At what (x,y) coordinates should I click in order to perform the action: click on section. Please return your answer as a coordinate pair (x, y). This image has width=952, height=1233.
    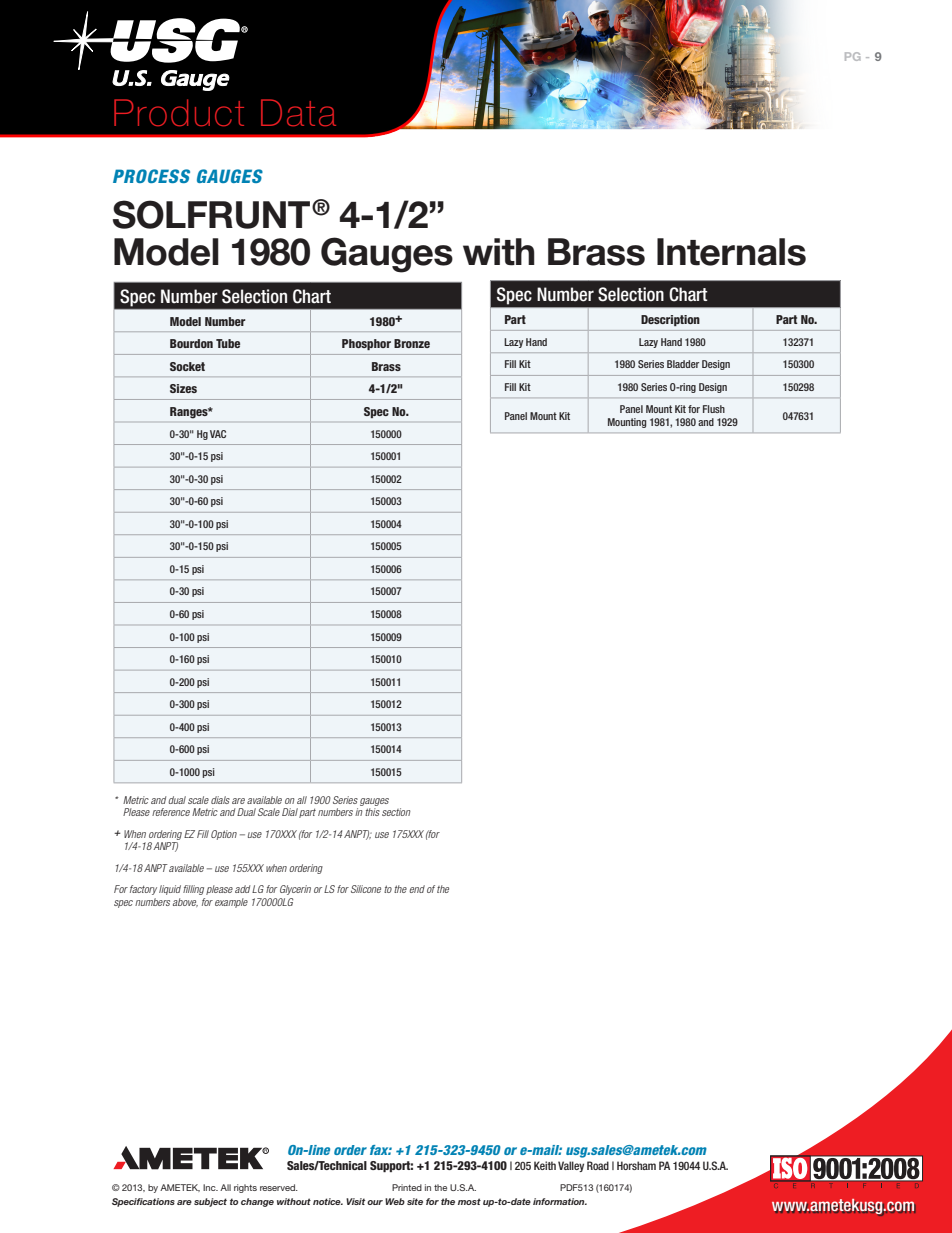
    Looking at the image, I should click on (396, 812).
